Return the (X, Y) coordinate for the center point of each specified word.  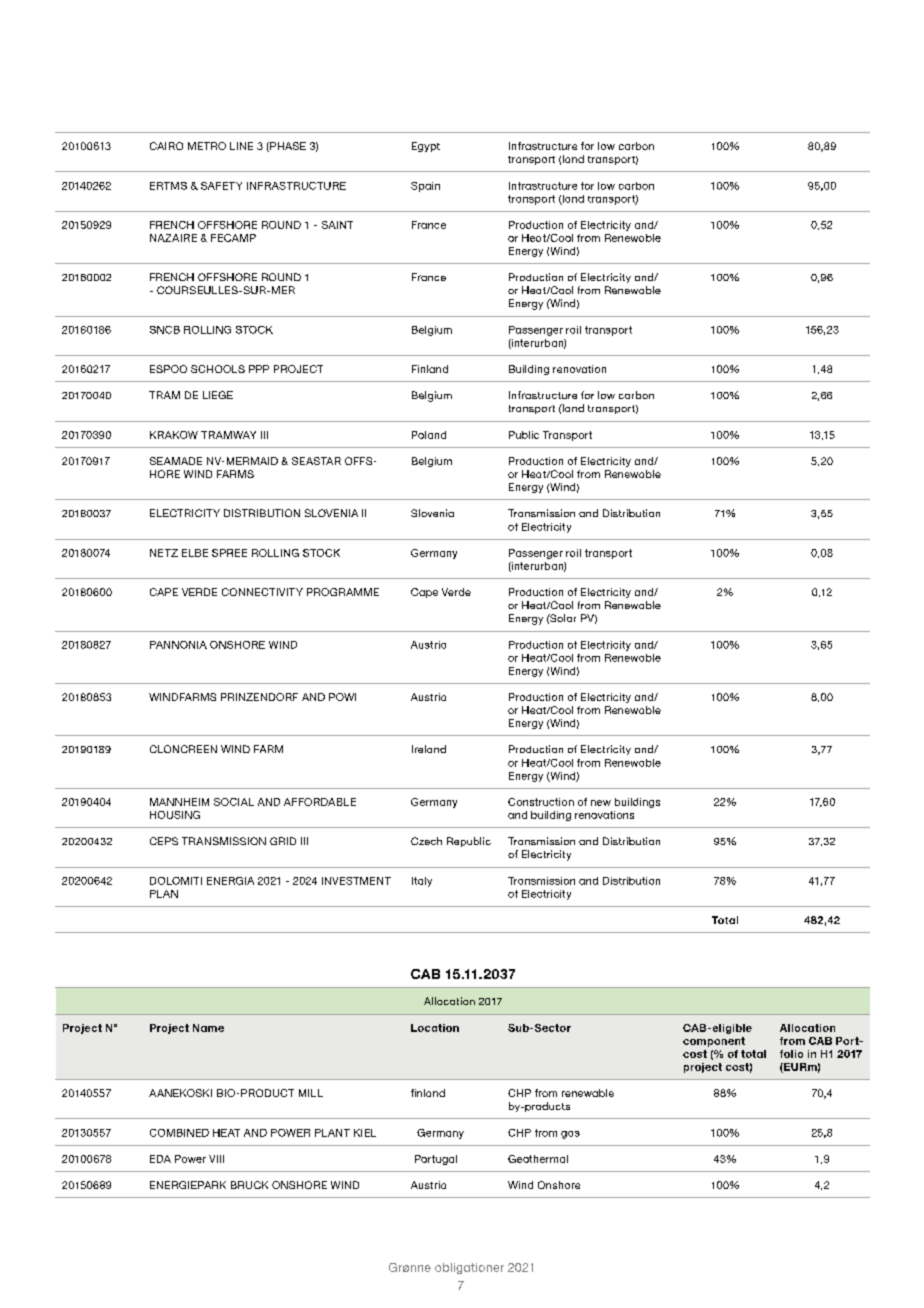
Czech (426, 841)
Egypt (426, 147)
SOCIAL (234, 802)
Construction (541, 802)
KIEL (365, 1133)
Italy (422, 882)
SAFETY (221, 186)
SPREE (229, 553)
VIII (216, 1159)
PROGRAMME (343, 592)
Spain (425, 187)
